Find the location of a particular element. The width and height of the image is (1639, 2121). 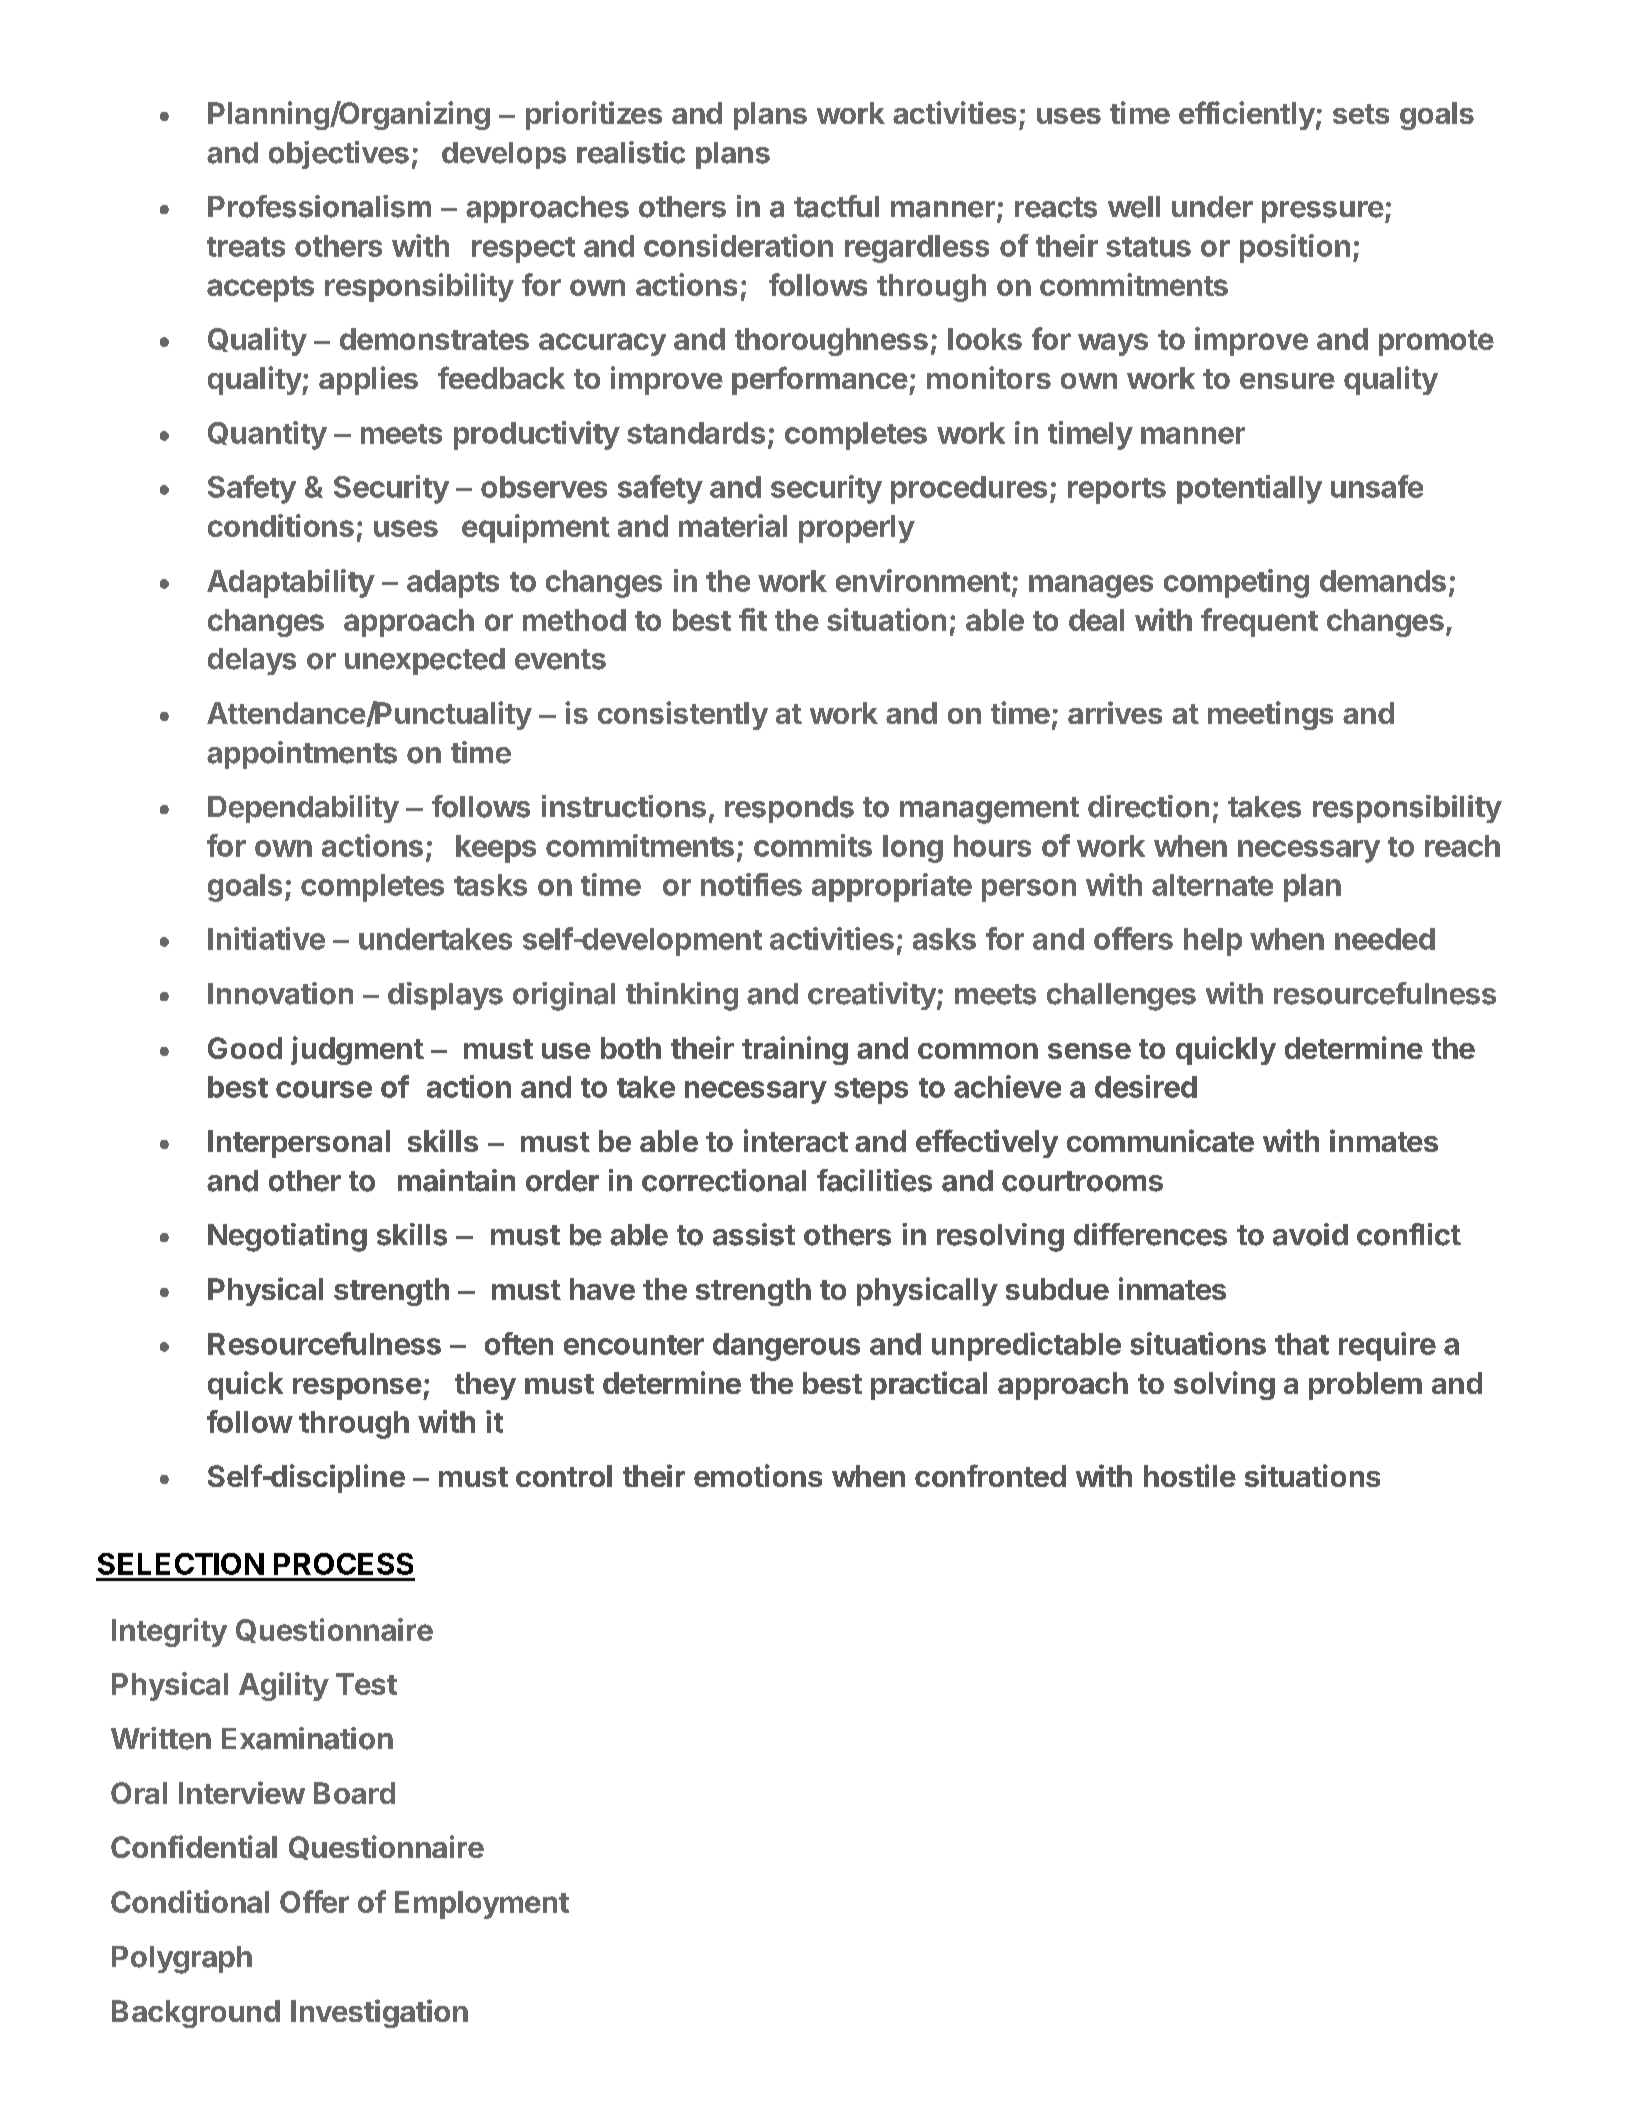

course is located at coordinates (324, 1089).
